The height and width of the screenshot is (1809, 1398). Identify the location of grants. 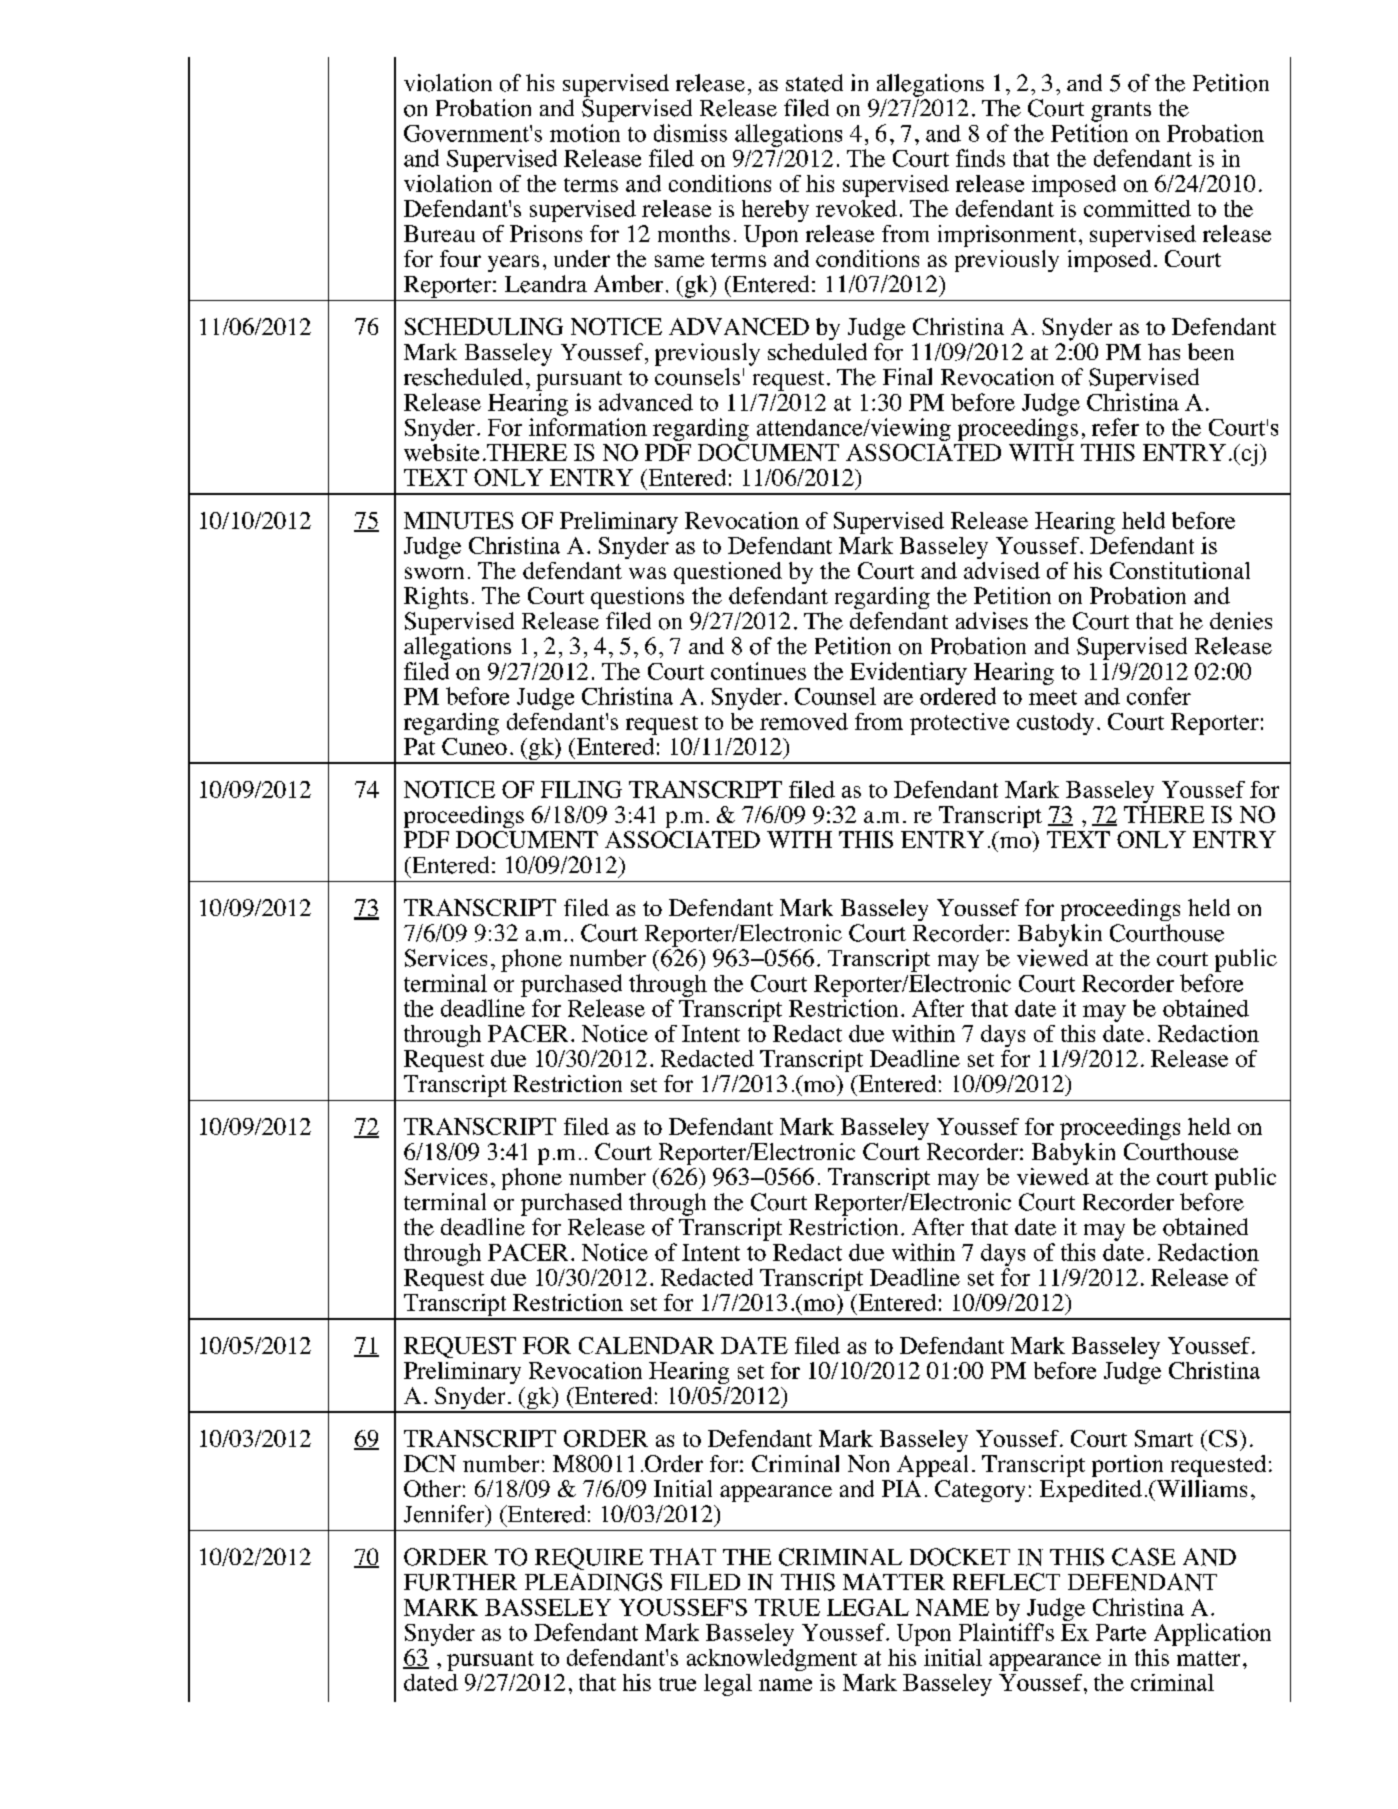
(1121, 112).
